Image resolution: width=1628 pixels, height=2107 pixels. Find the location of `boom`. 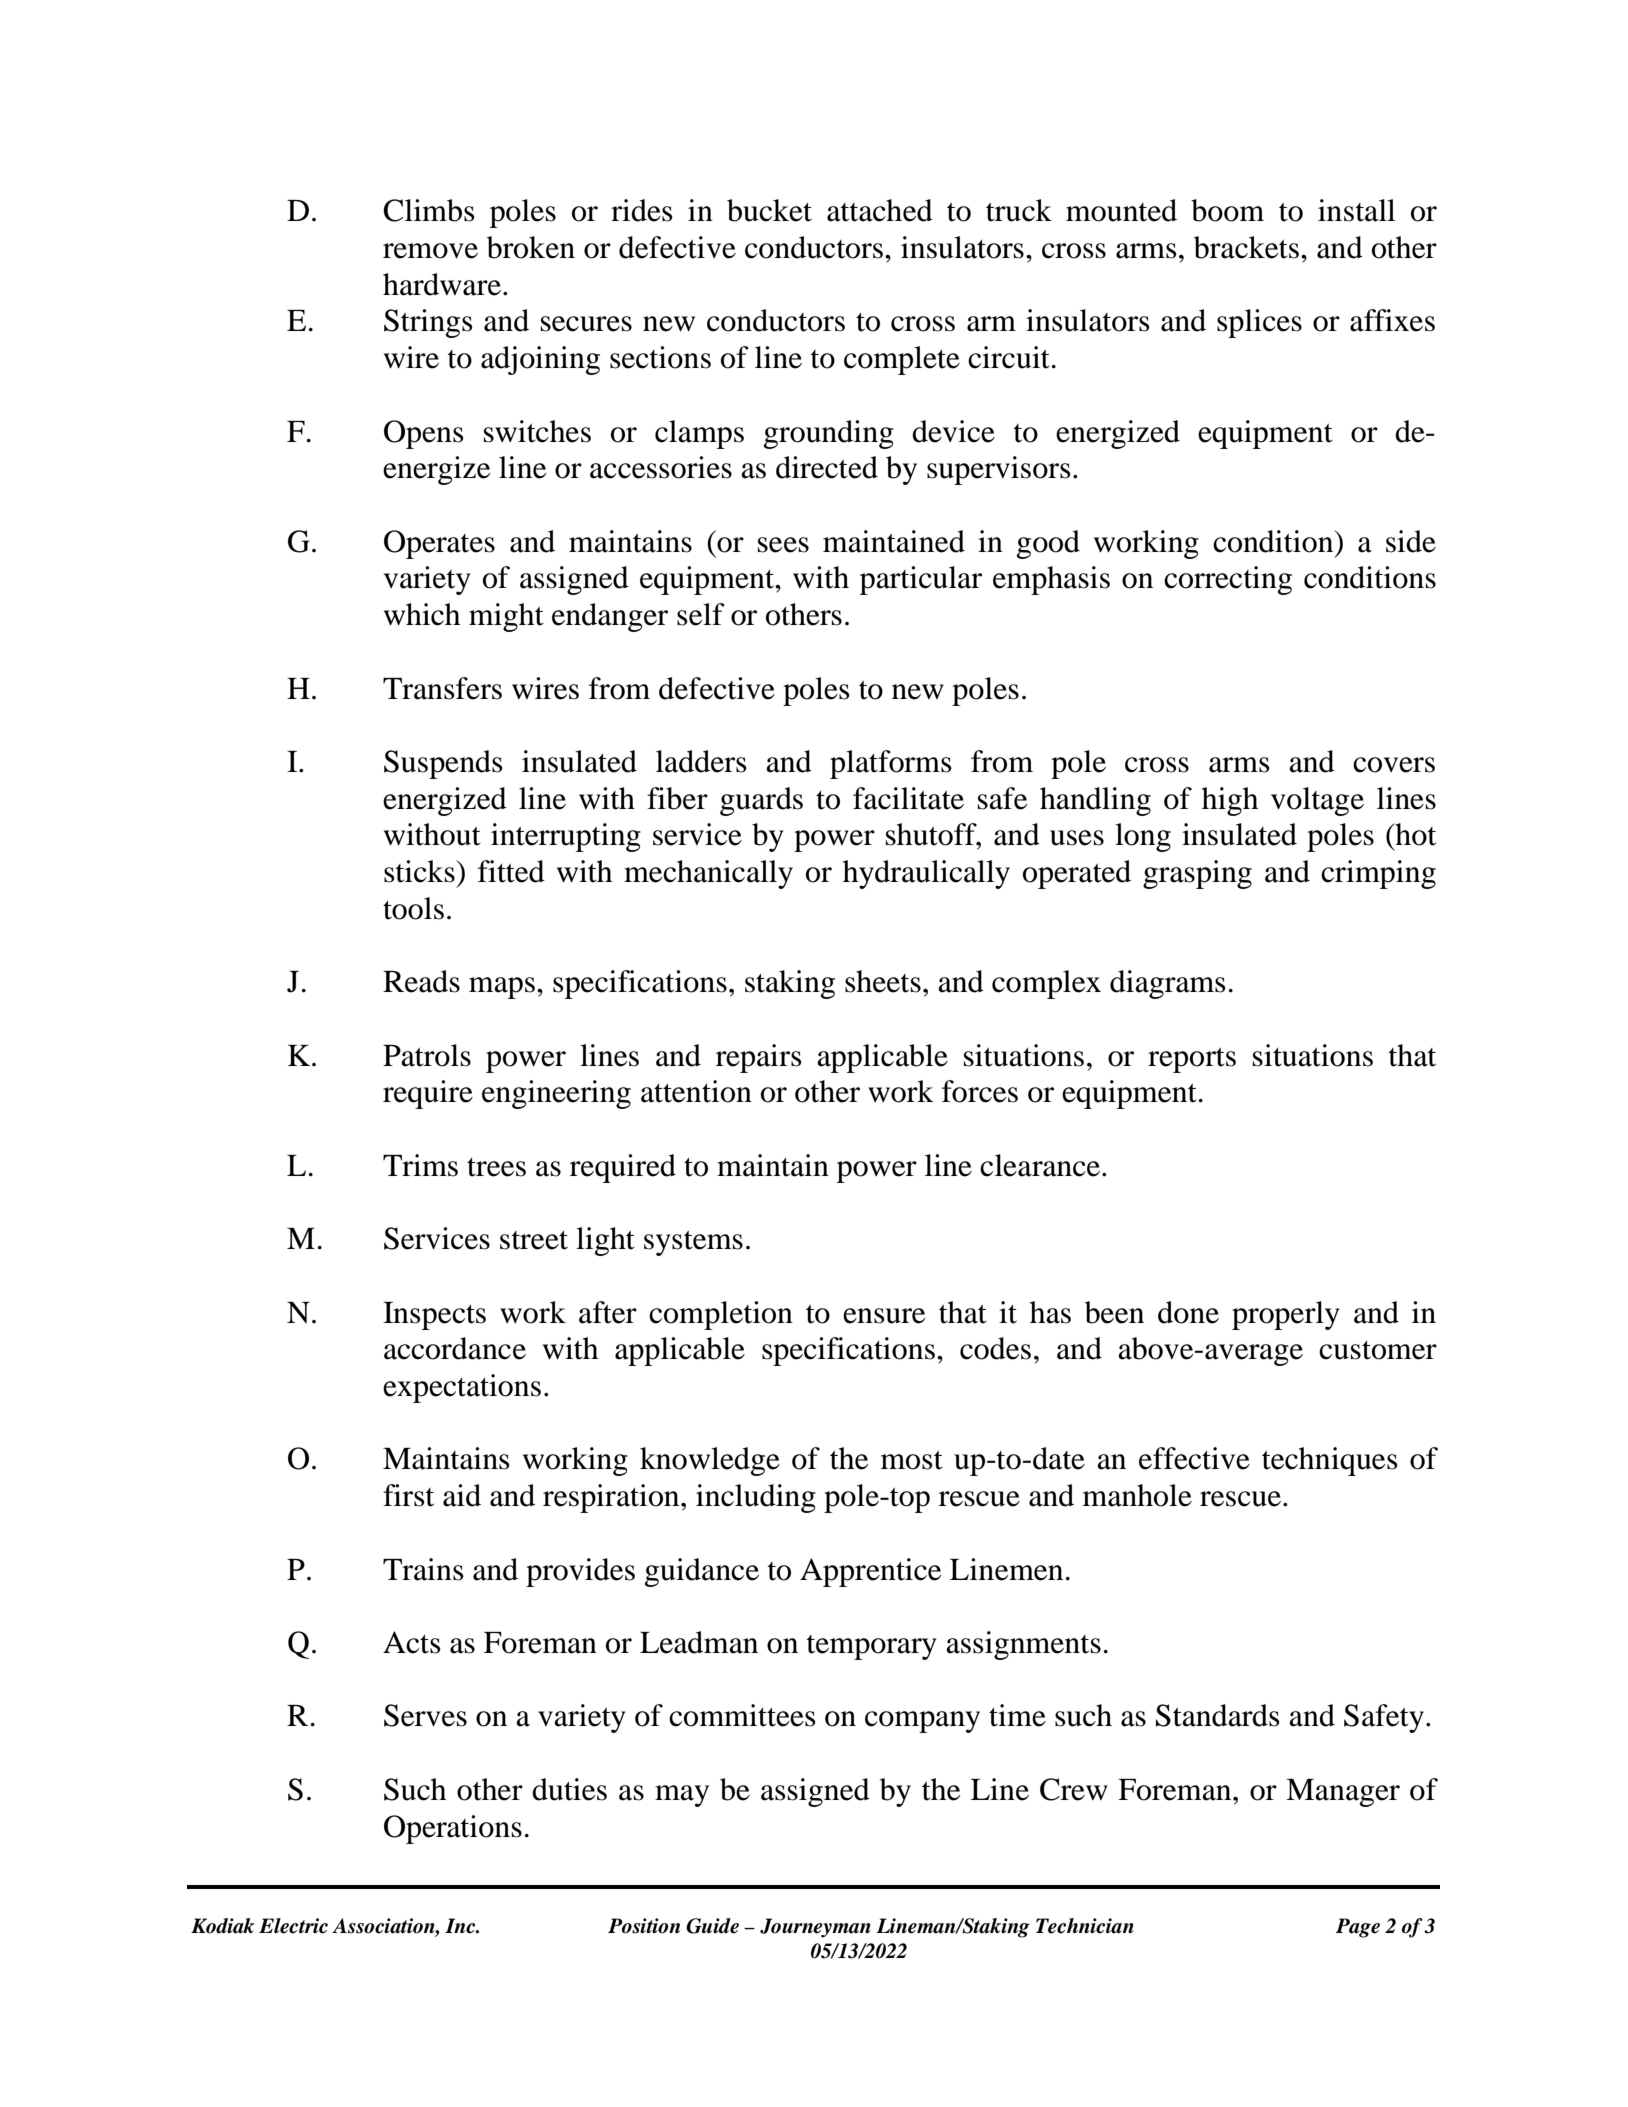

boom is located at coordinates (1227, 210).
